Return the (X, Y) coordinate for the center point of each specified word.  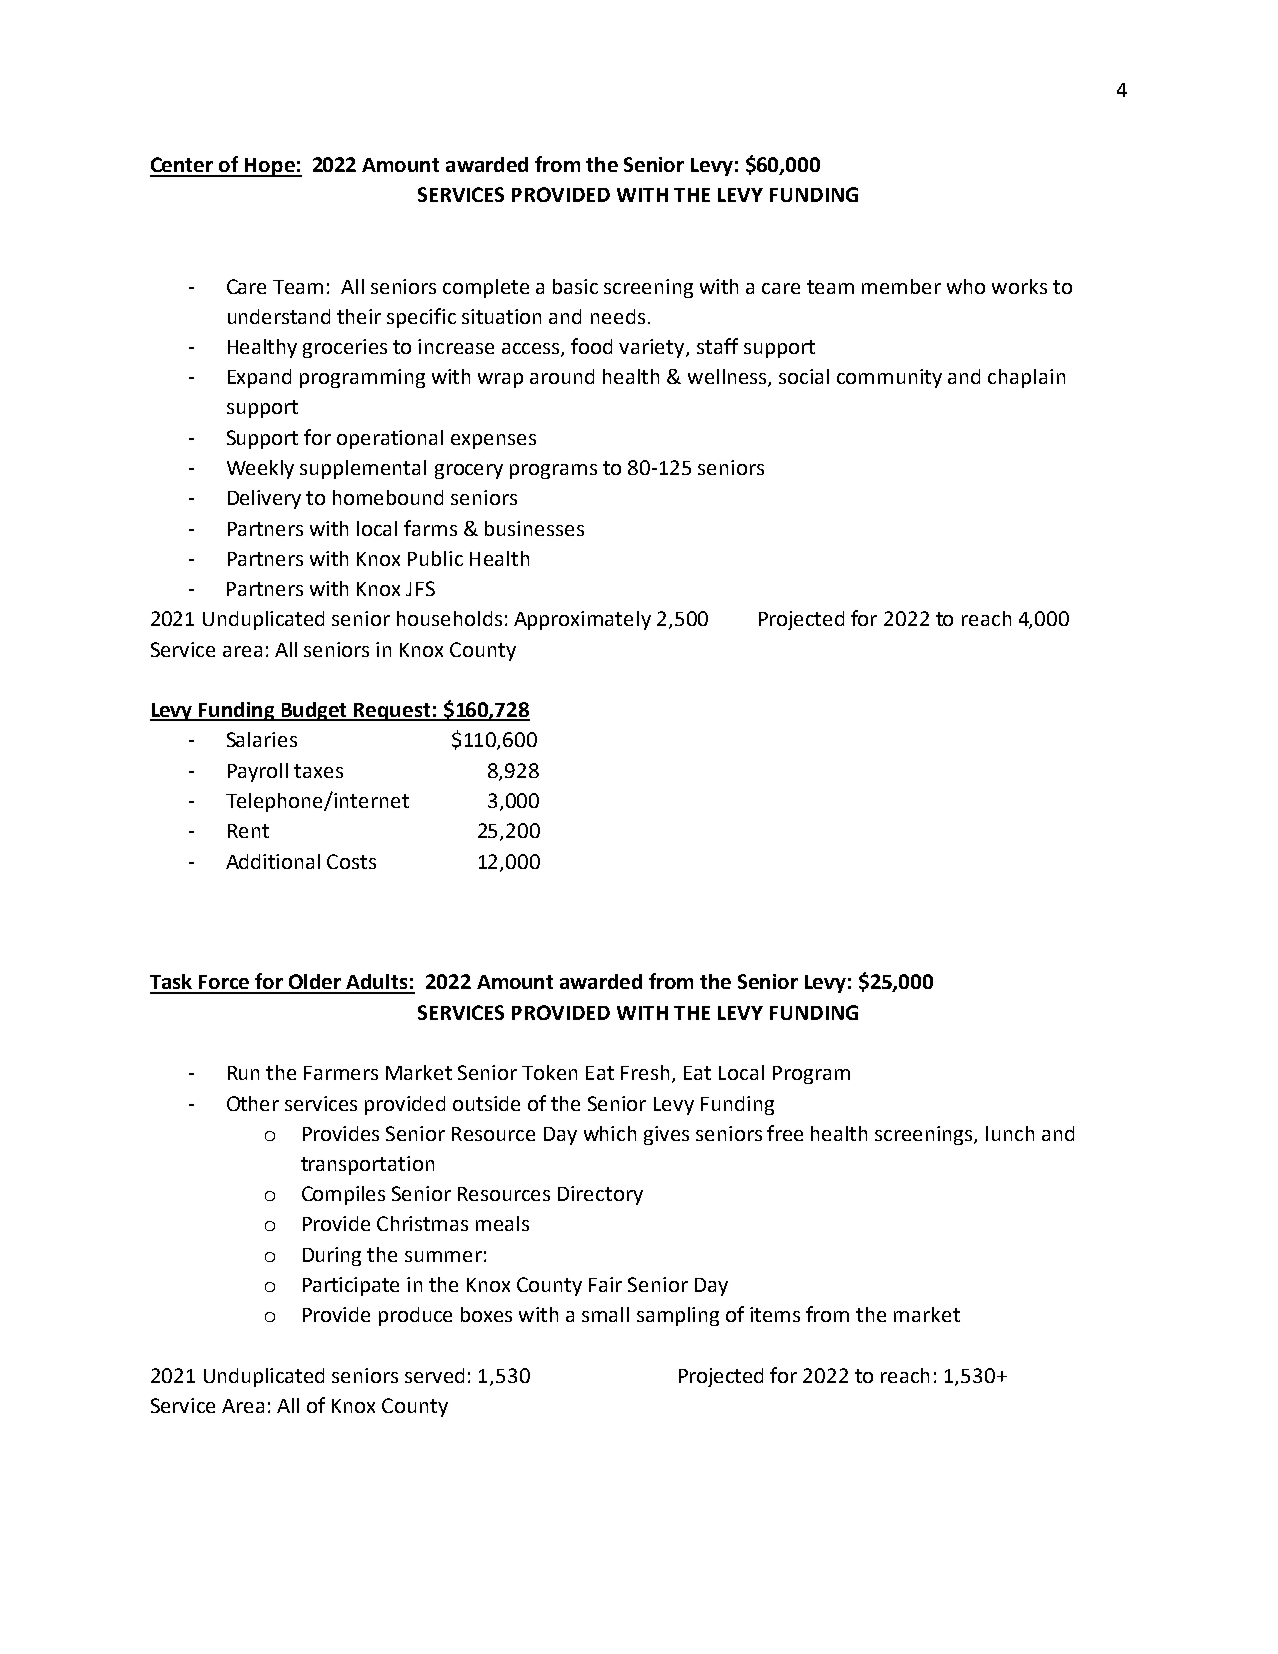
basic (575, 286)
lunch (1010, 1133)
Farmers (341, 1073)
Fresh (645, 1072)
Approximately (582, 620)
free (785, 1133)
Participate (351, 1286)
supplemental (363, 469)
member (901, 286)
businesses (534, 528)
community (889, 378)
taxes (318, 771)
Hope (270, 167)
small (605, 1314)
